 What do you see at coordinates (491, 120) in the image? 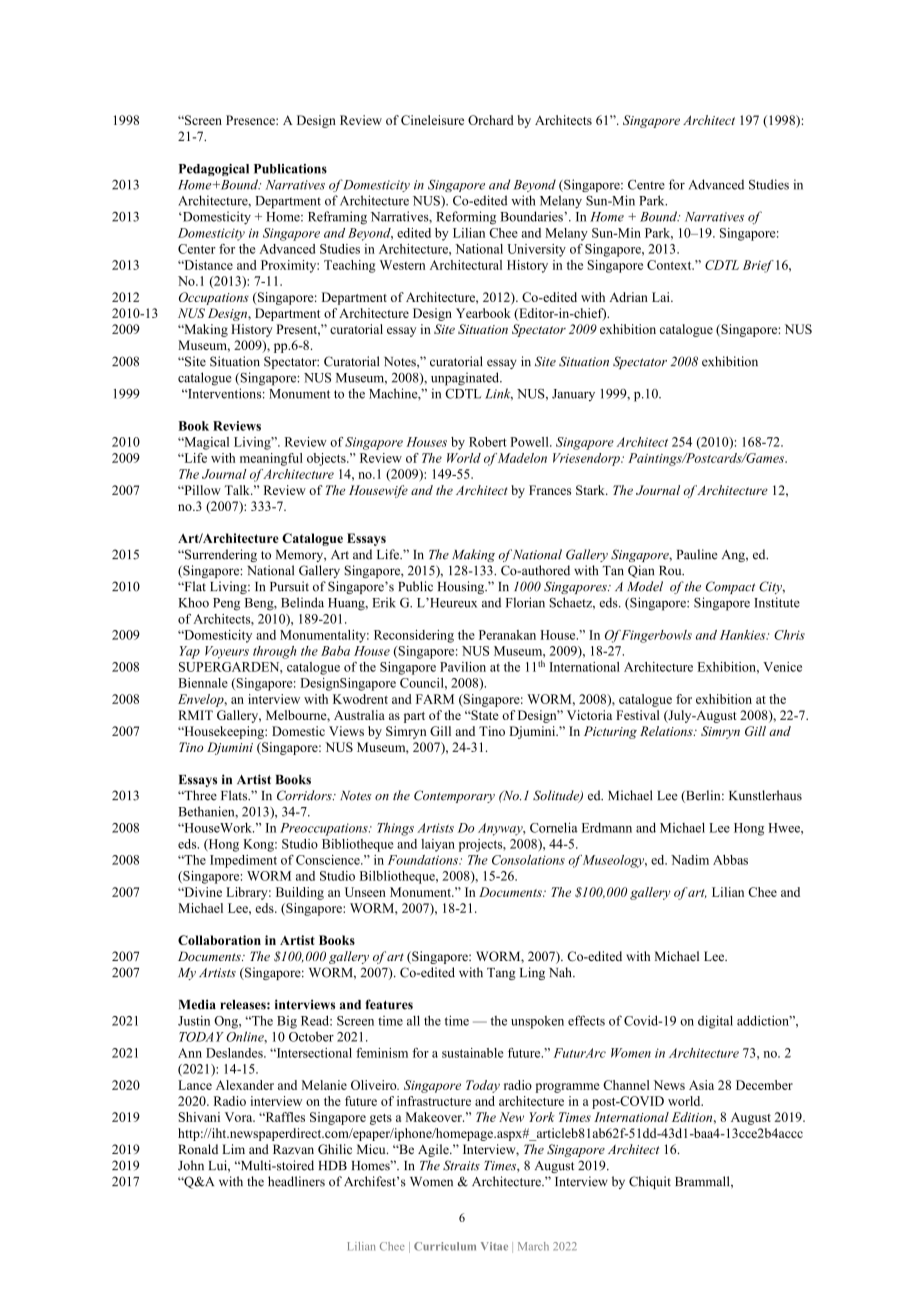
I see `Orchard` at bounding box center [491, 120].
